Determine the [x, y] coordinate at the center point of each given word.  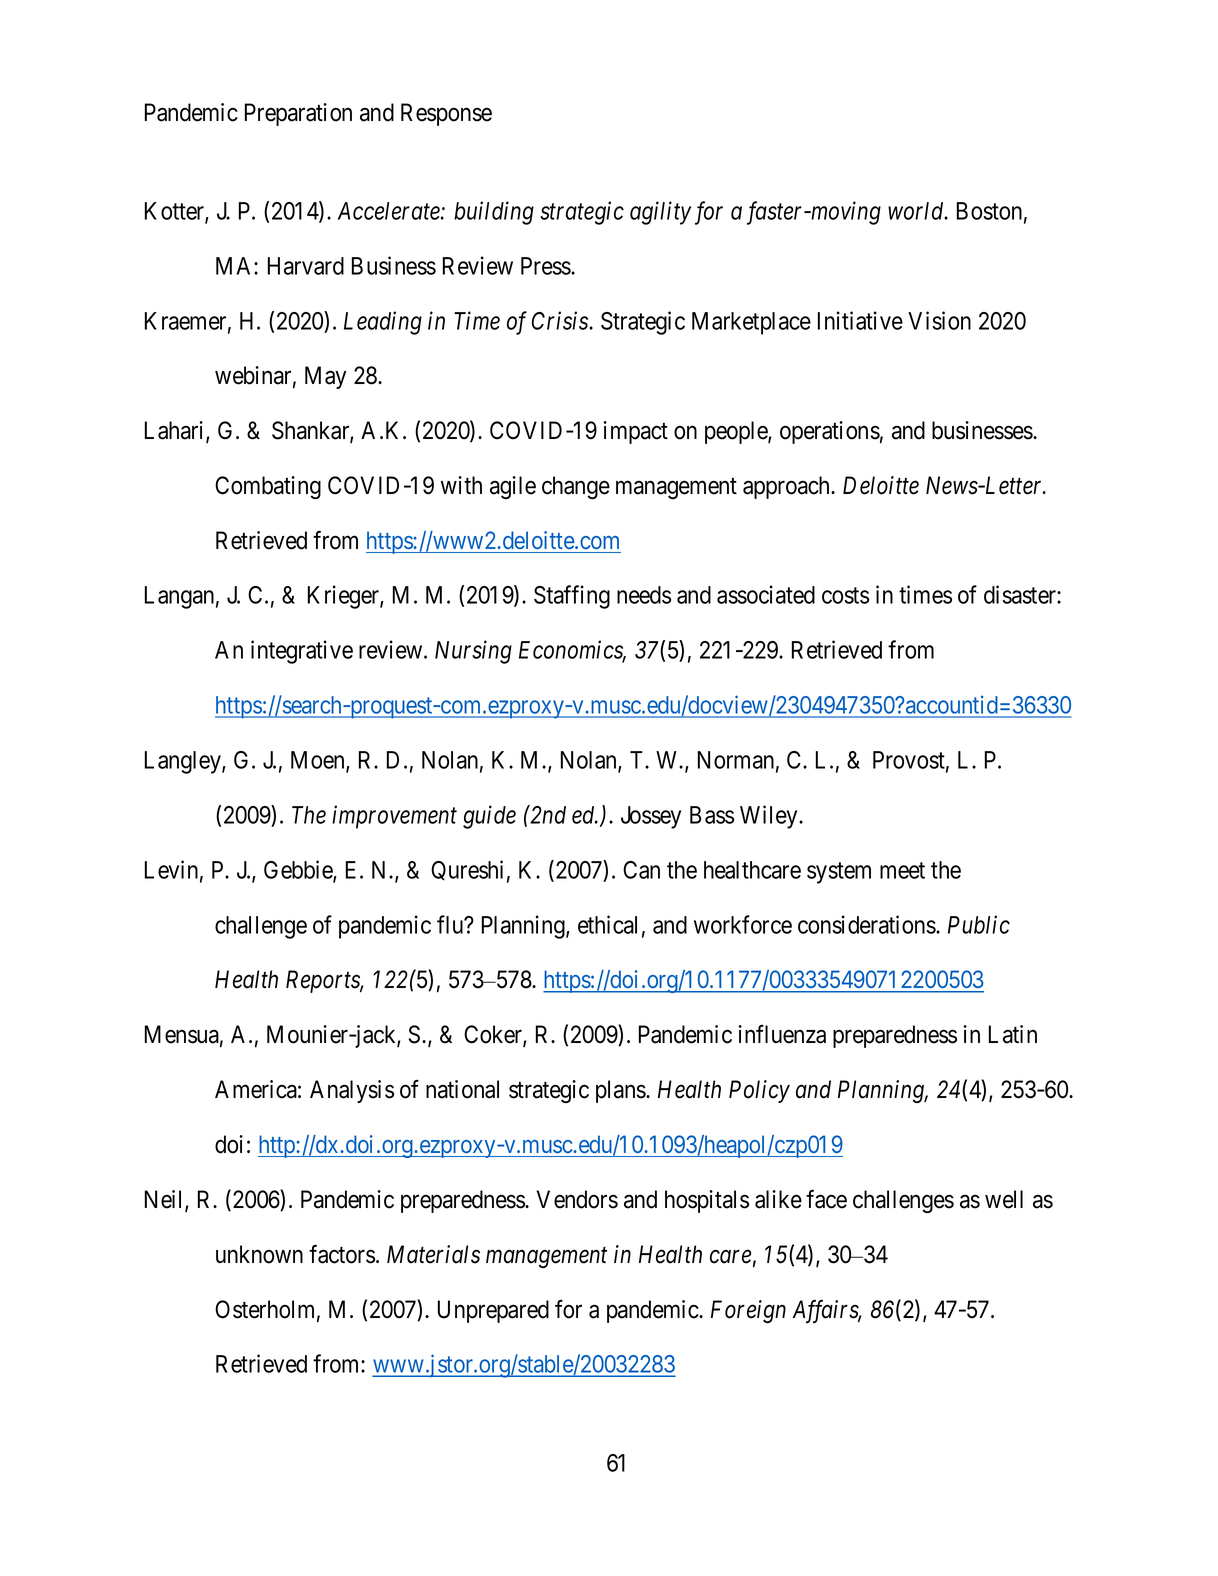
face [826, 1199]
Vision [939, 320]
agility [660, 213]
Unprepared [493, 1311]
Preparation [298, 114]
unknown [259, 1254]
